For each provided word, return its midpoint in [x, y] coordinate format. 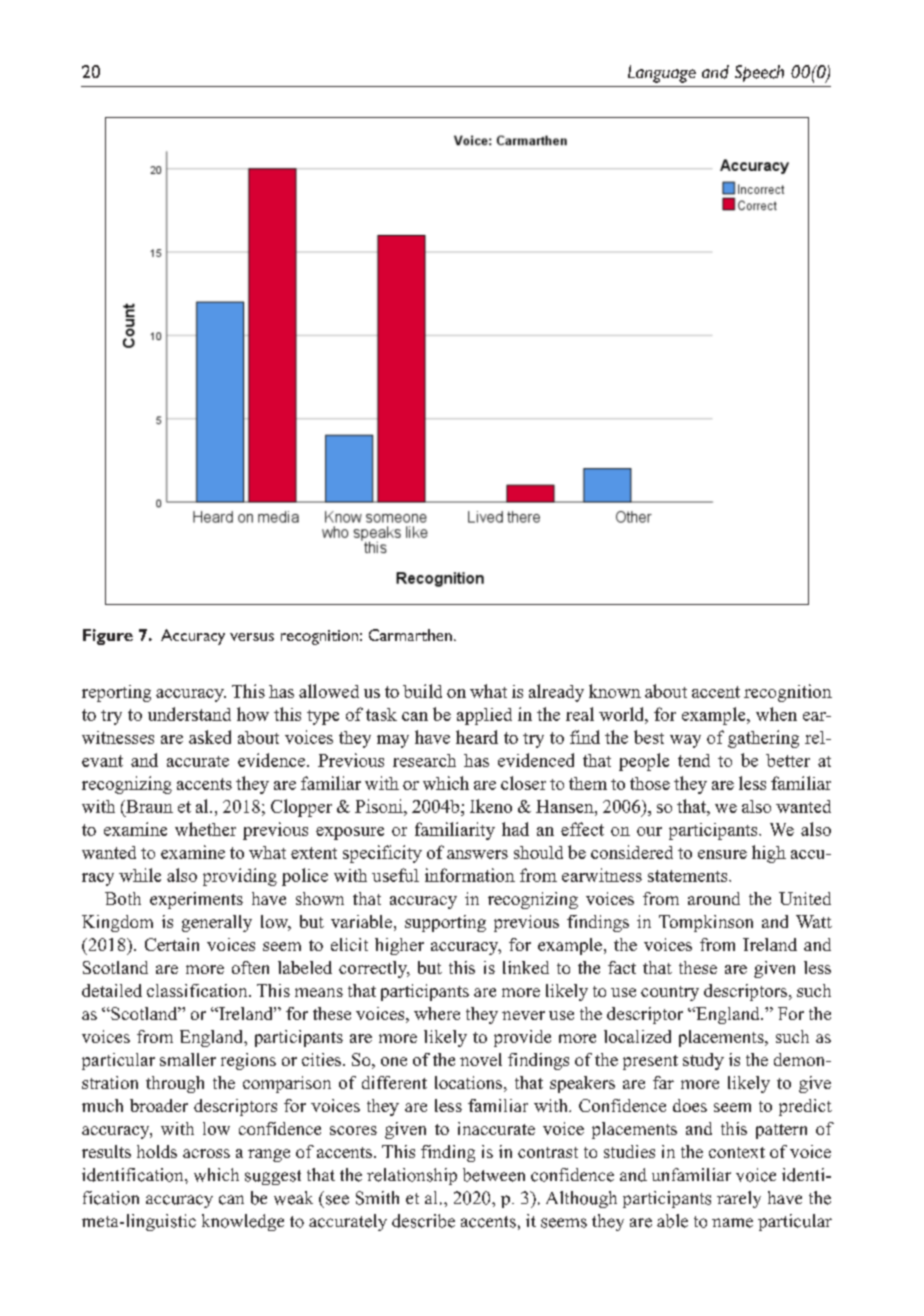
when [776, 714]
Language [662, 74]
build [422, 691]
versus [252, 637]
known [615, 691]
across [206, 1153]
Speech [759, 73]
